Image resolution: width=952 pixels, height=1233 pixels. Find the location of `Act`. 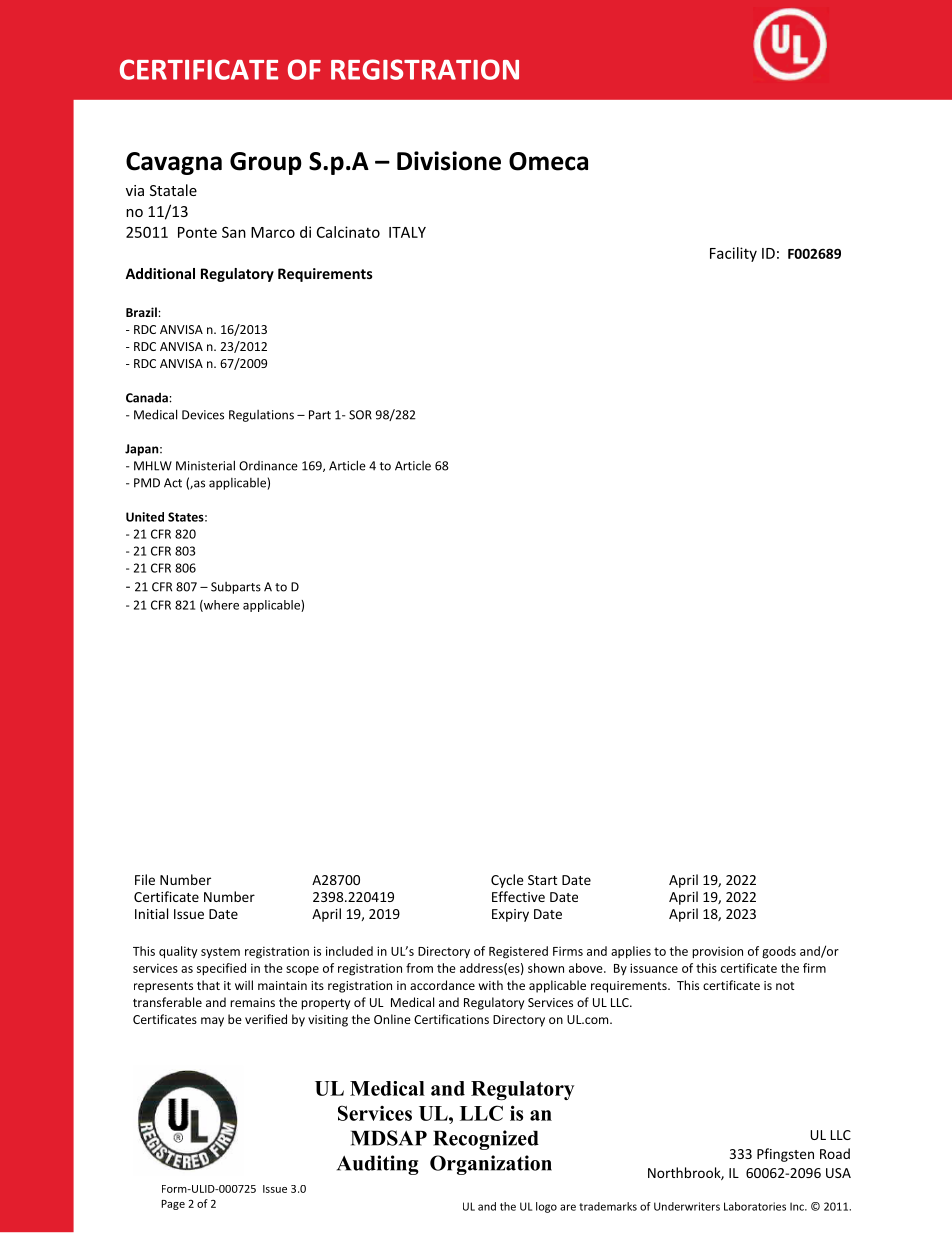

Act is located at coordinates (173, 483).
